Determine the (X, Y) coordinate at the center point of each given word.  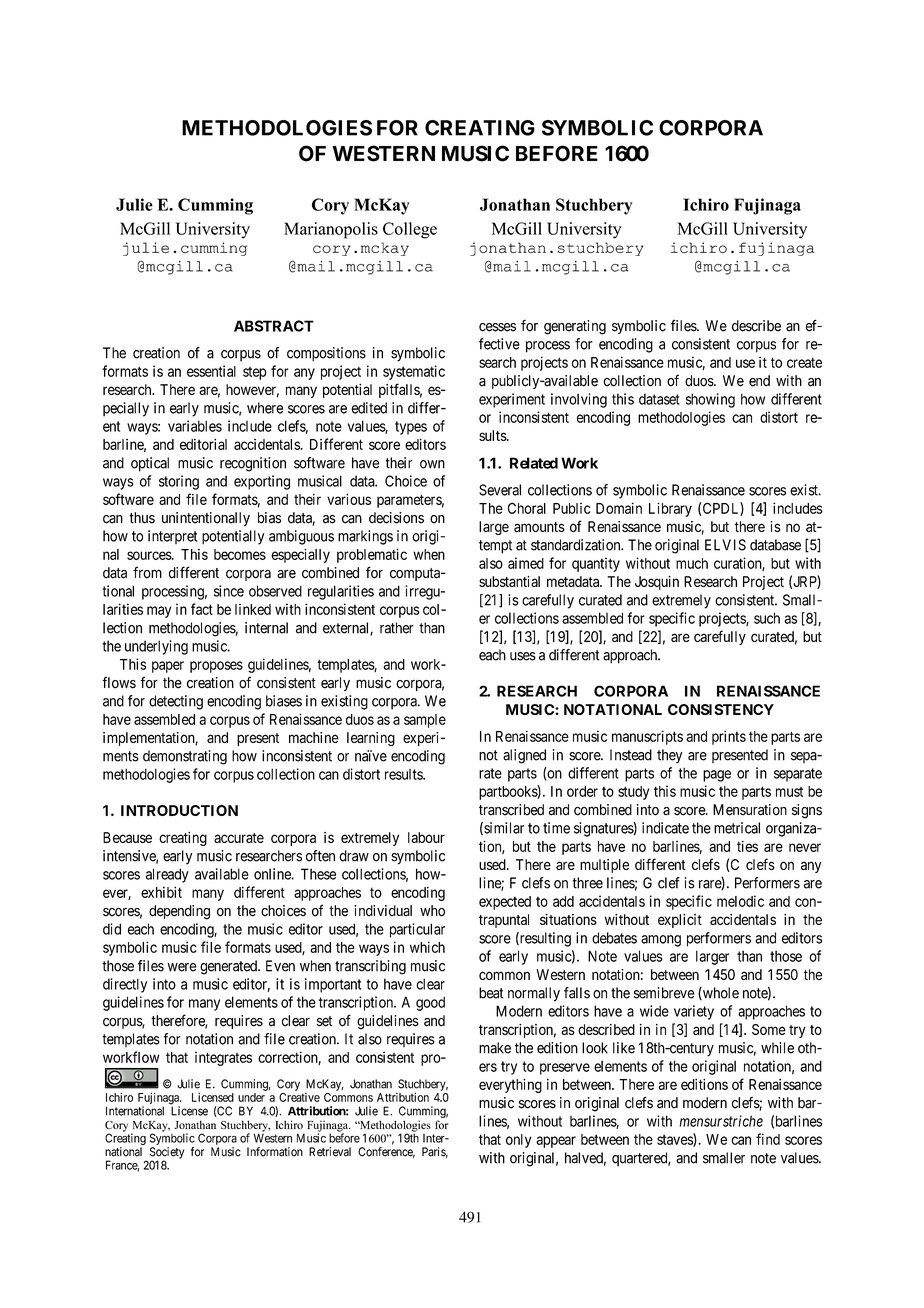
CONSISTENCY (721, 709)
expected (505, 903)
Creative (299, 1097)
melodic (740, 901)
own (432, 464)
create (804, 362)
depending (179, 912)
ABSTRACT (274, 326)
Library (670, 509)
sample (425, 721)
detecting (176, 702)
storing (179, 482)
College (410, 230)
